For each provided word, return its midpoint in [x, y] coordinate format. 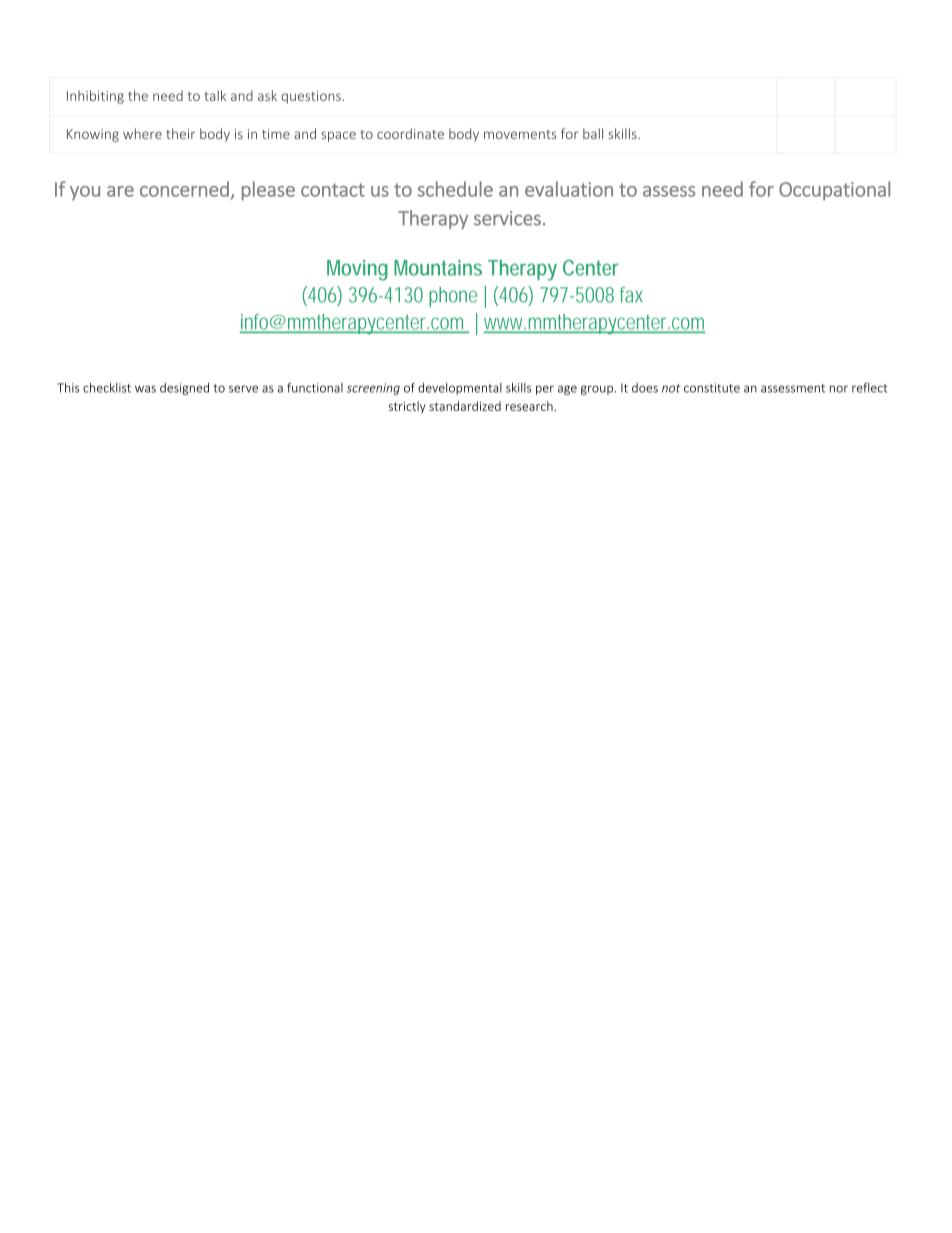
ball [593, 133]
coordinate [410, 133]
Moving [357, 270]
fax [631, 295]
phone [453, 297]
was [145, 389]
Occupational [834, 191]
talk [215, 95]
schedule [455, 189]
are [120, 191]
